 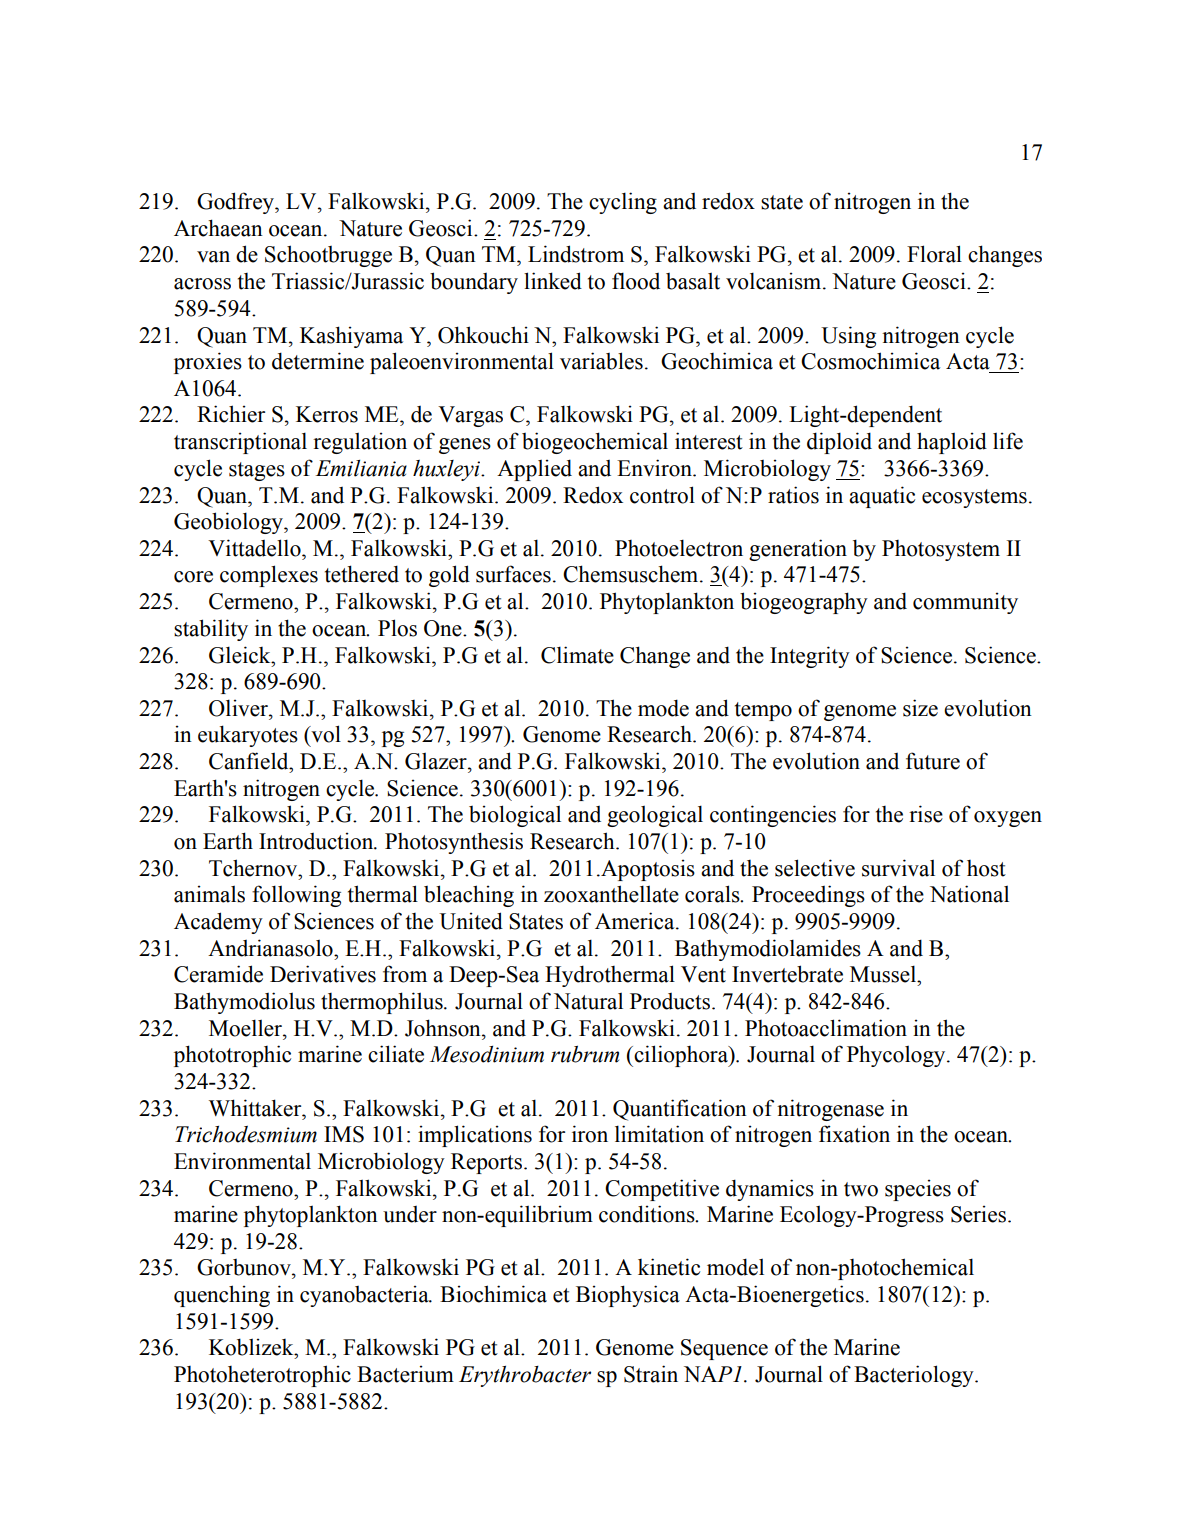 What do you see at coordinates (513, 574) in the page?
I see `surfaces` at bounding box center [513, 574].
